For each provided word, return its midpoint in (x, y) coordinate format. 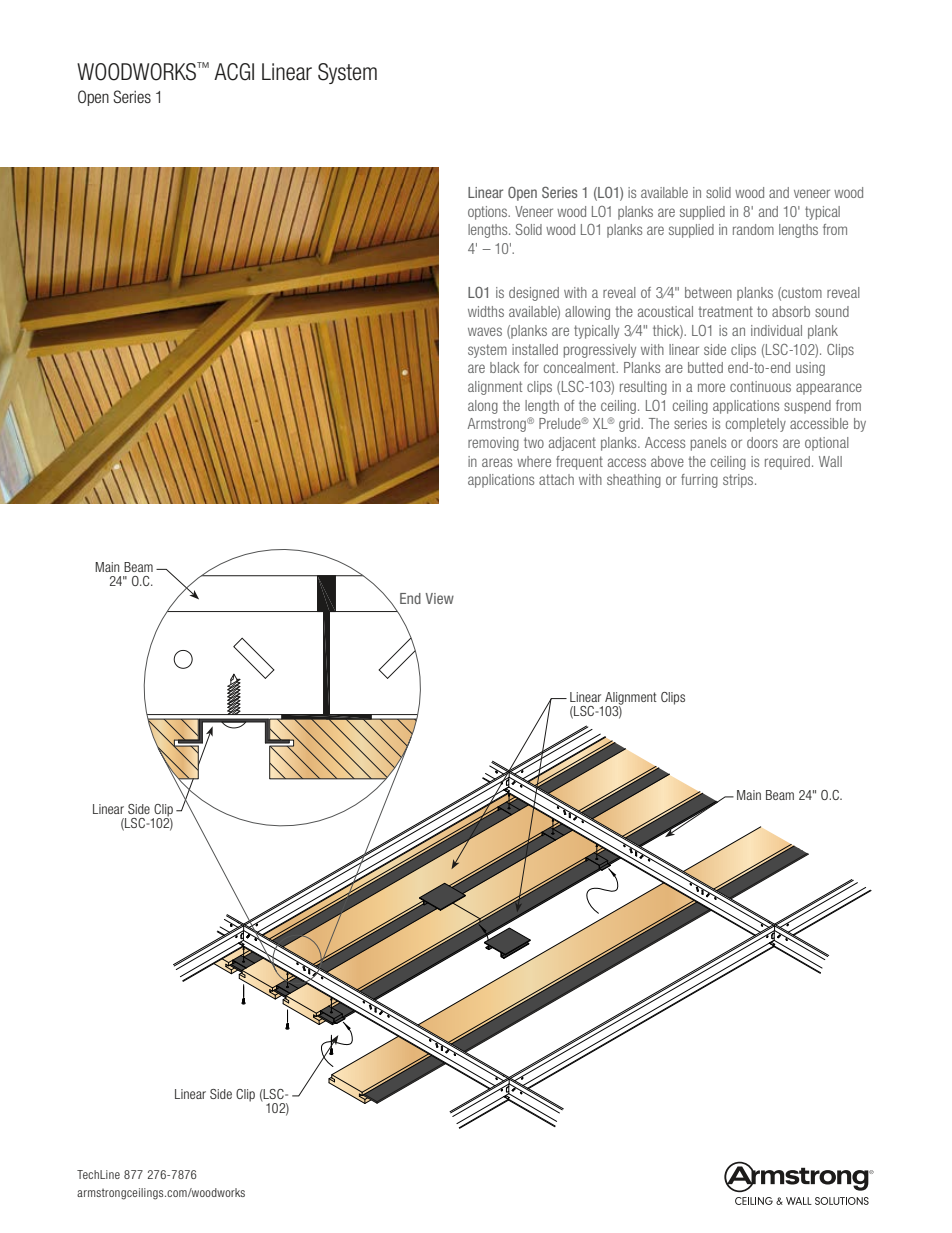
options (489, 213)
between (708, 292)
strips (739, 481)
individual (776, 330)
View (440, 598)
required (787, 463)
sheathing (634, 481)
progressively (600, 351)
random (753, 229)
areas (497, 462)
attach (556, 479)
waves (485, 331)
